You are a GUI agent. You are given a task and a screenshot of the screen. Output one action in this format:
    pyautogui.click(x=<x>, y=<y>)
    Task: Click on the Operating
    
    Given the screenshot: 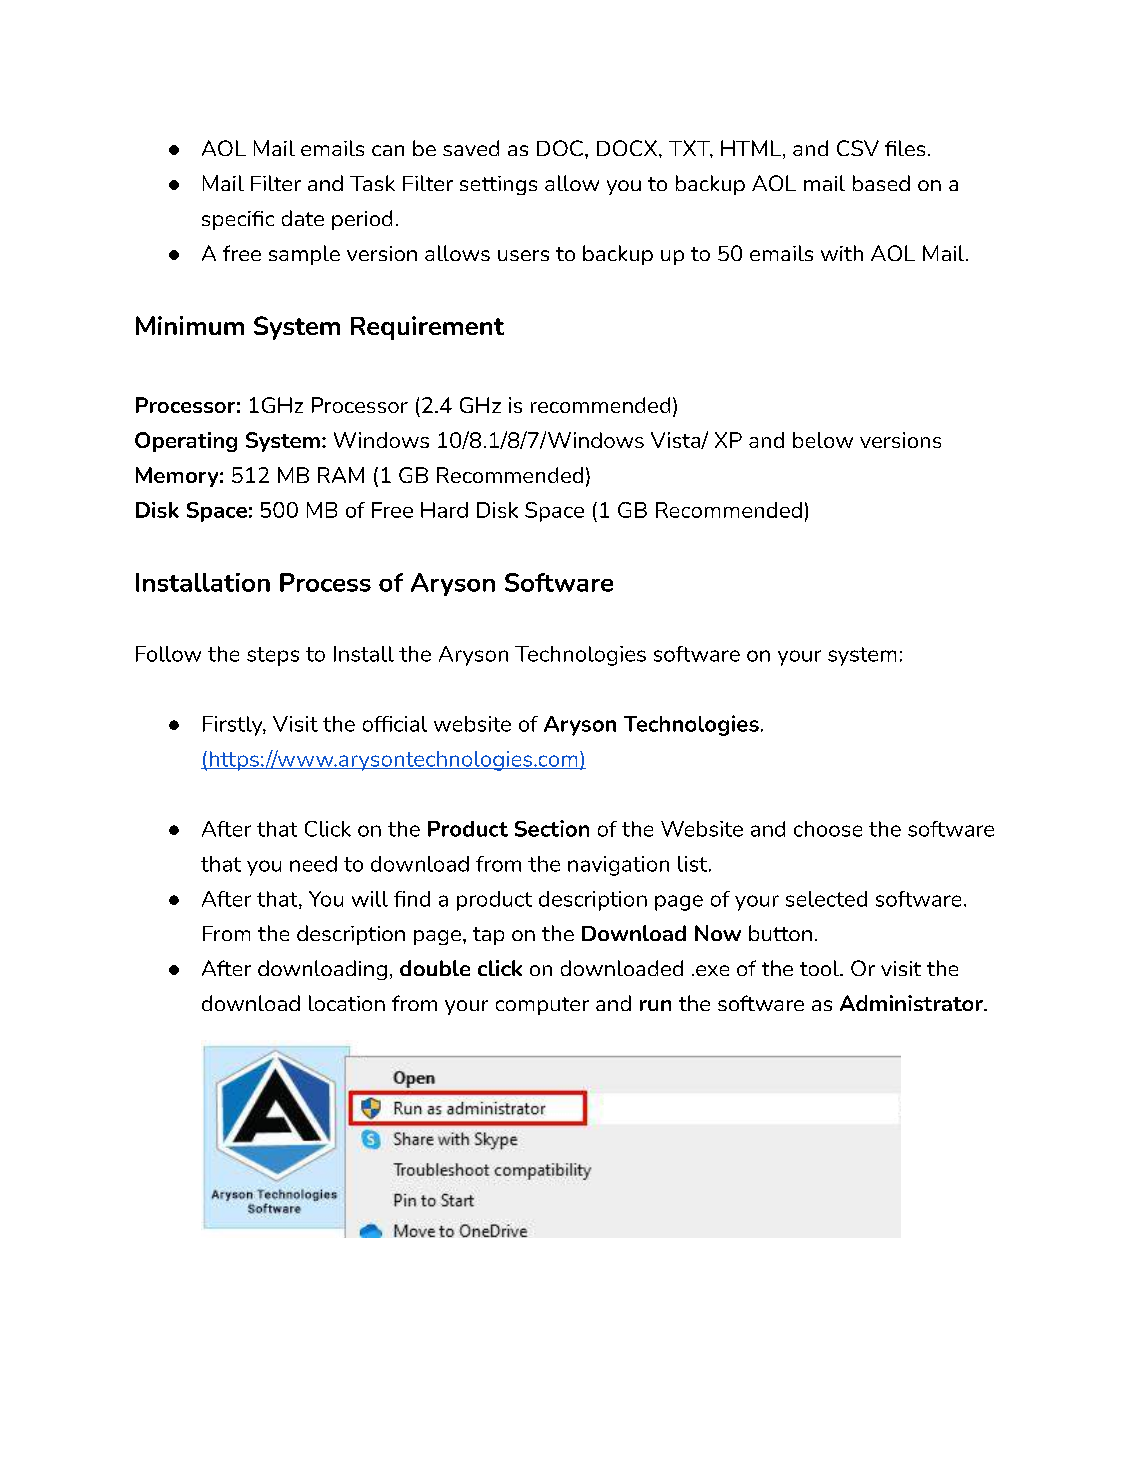 What is the action you would take?
    pyautogui.click(x=186, y=442)
